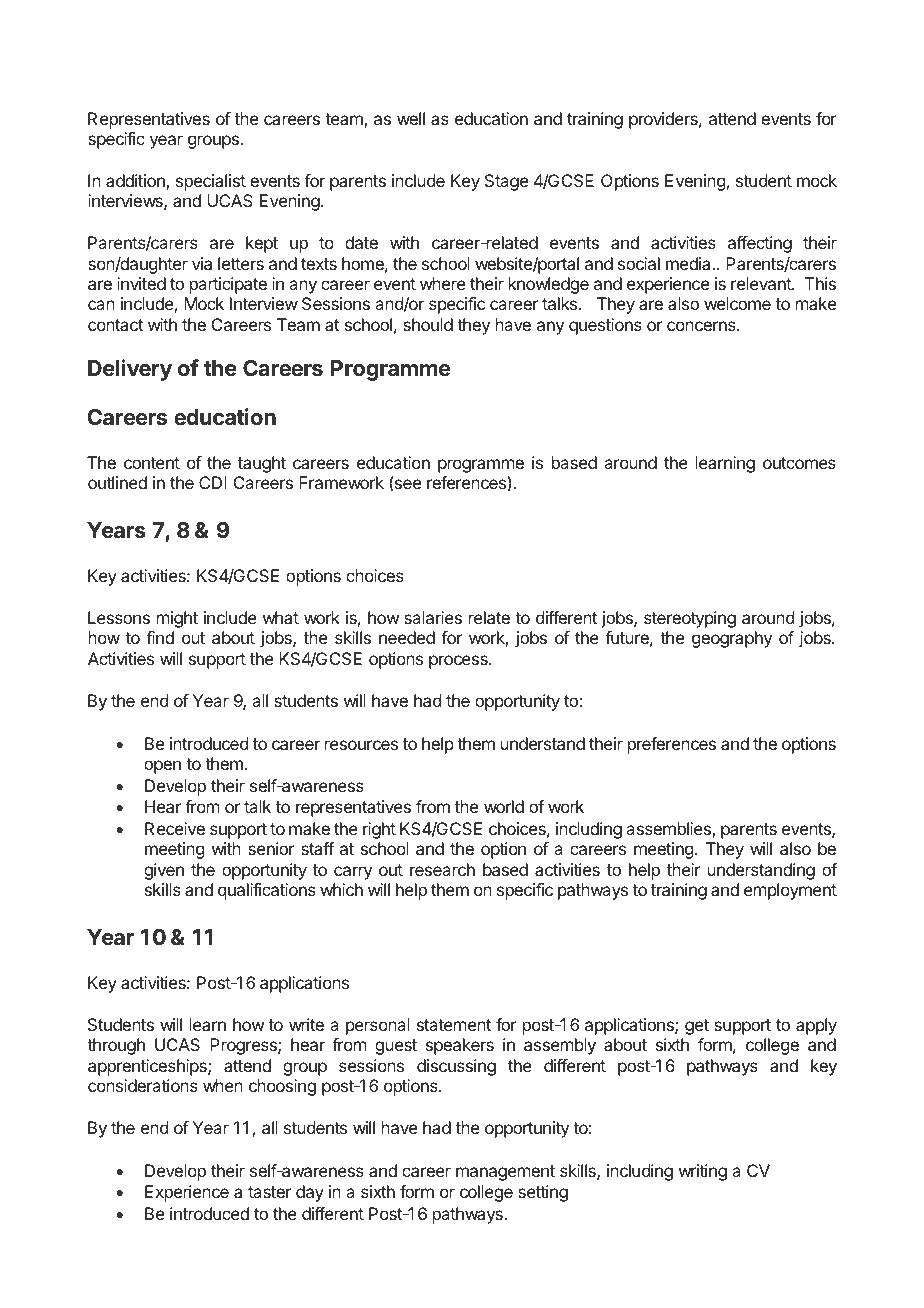 This screenshot has width=924, height=1308. What do you see at coordinates (505, 1173) in the screenshot?
I see `management` at bounding box center [505, 1173].
